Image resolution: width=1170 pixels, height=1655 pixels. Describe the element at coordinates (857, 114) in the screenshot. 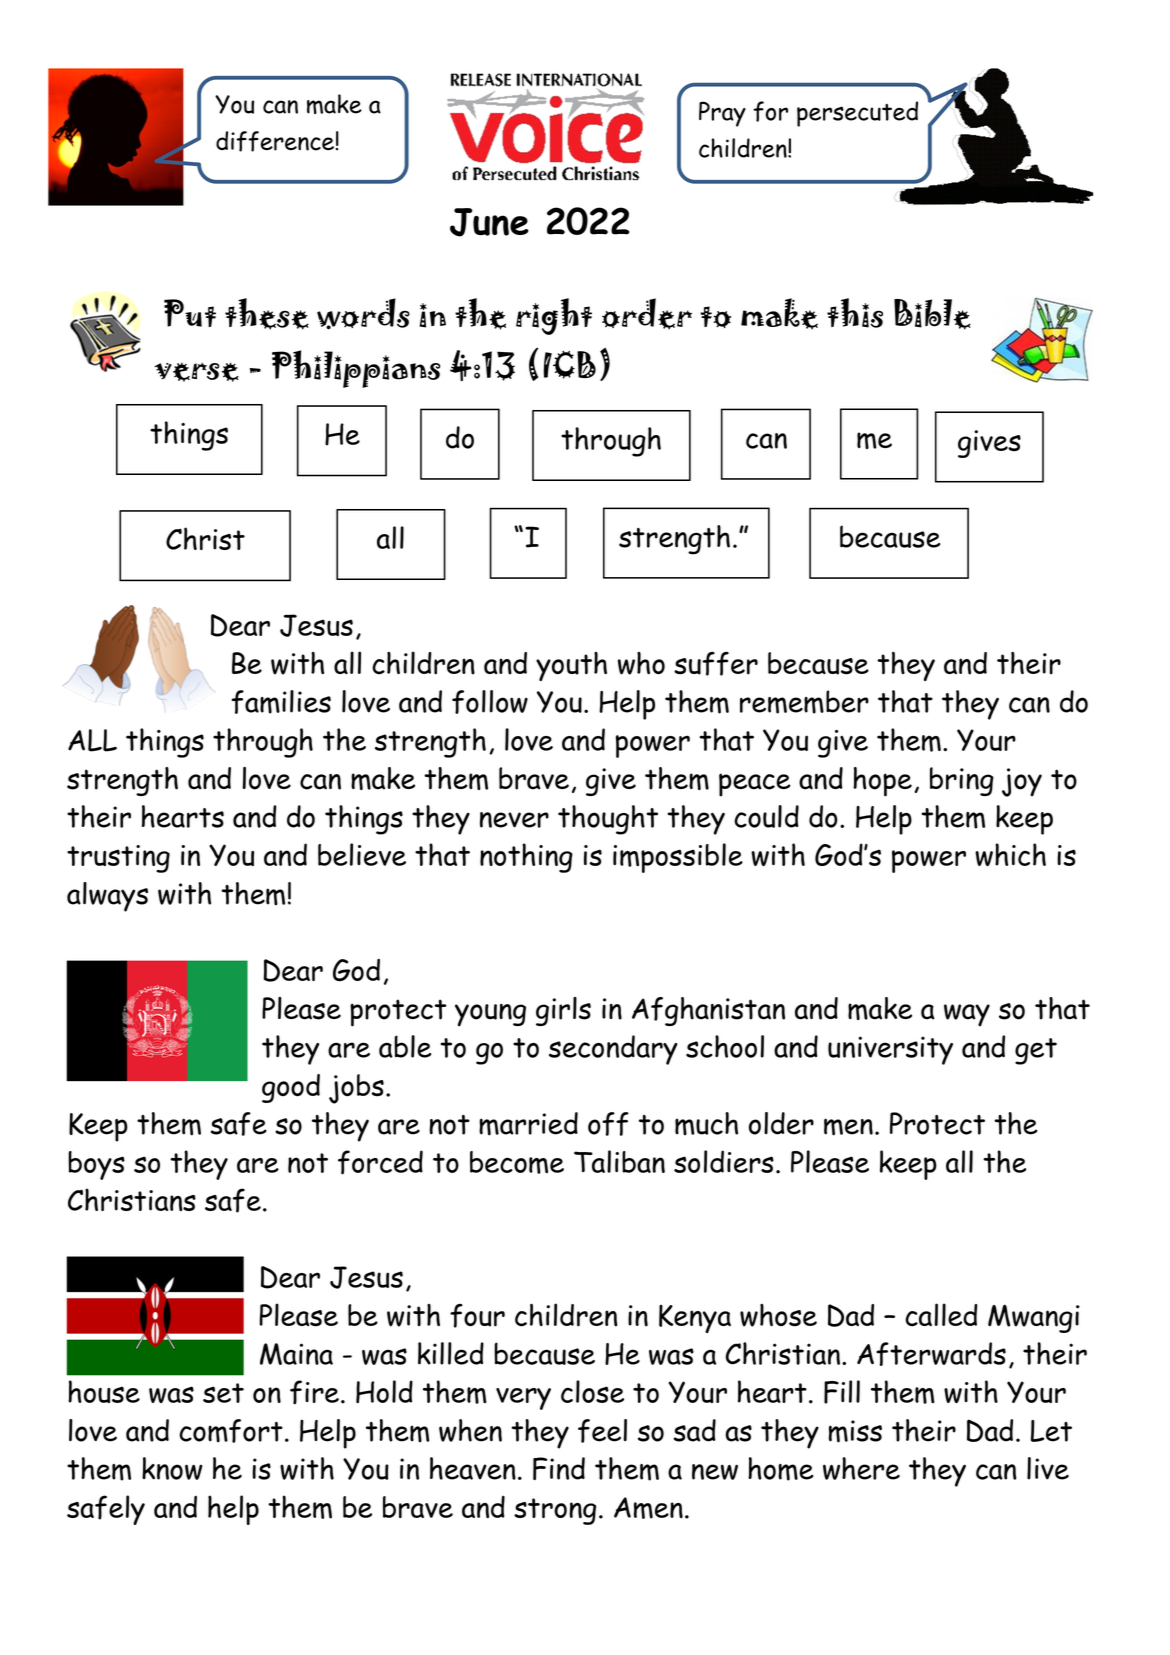

I see `persecuted` at that location.
